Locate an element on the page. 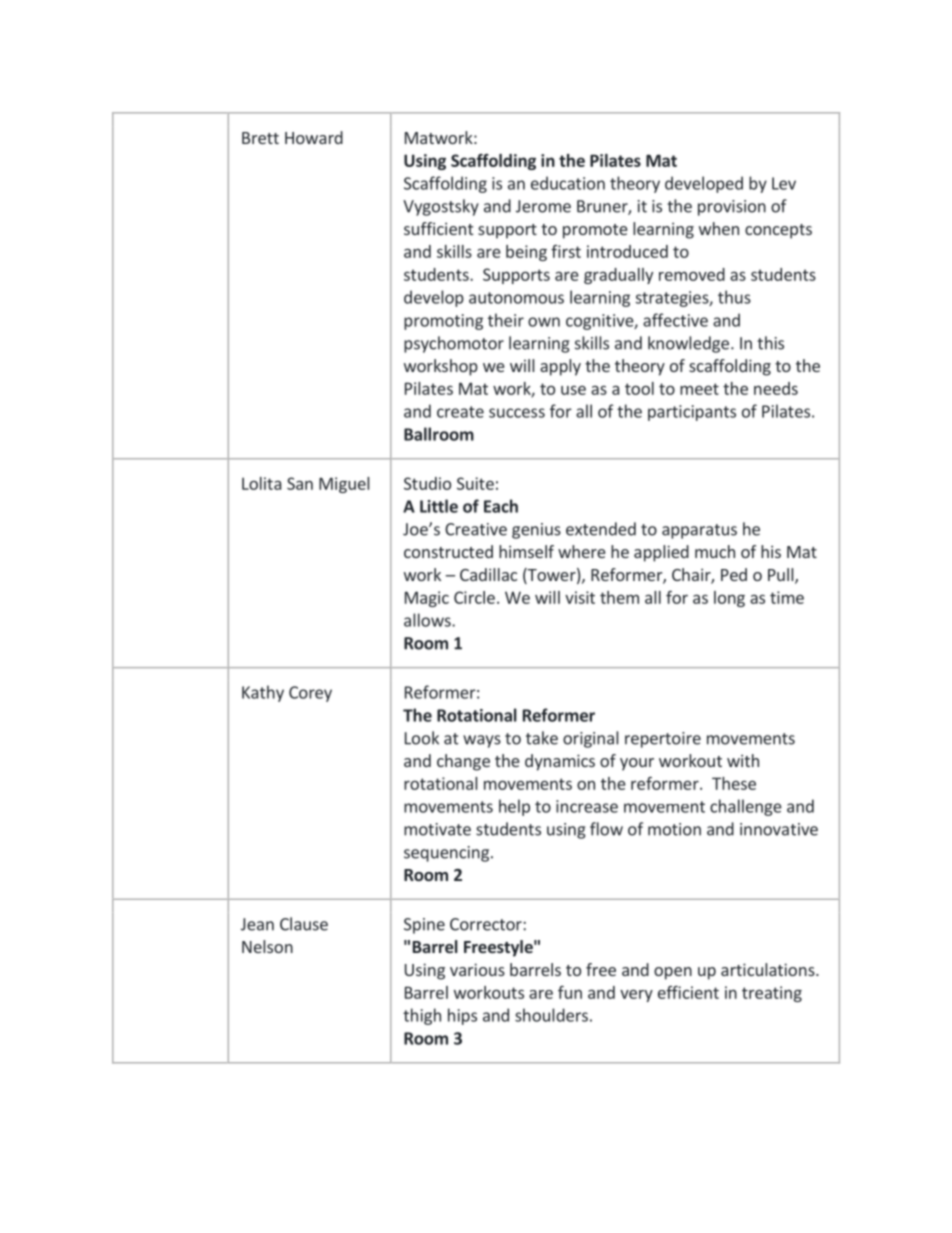  promoting is located at coordinates (443, 322).
